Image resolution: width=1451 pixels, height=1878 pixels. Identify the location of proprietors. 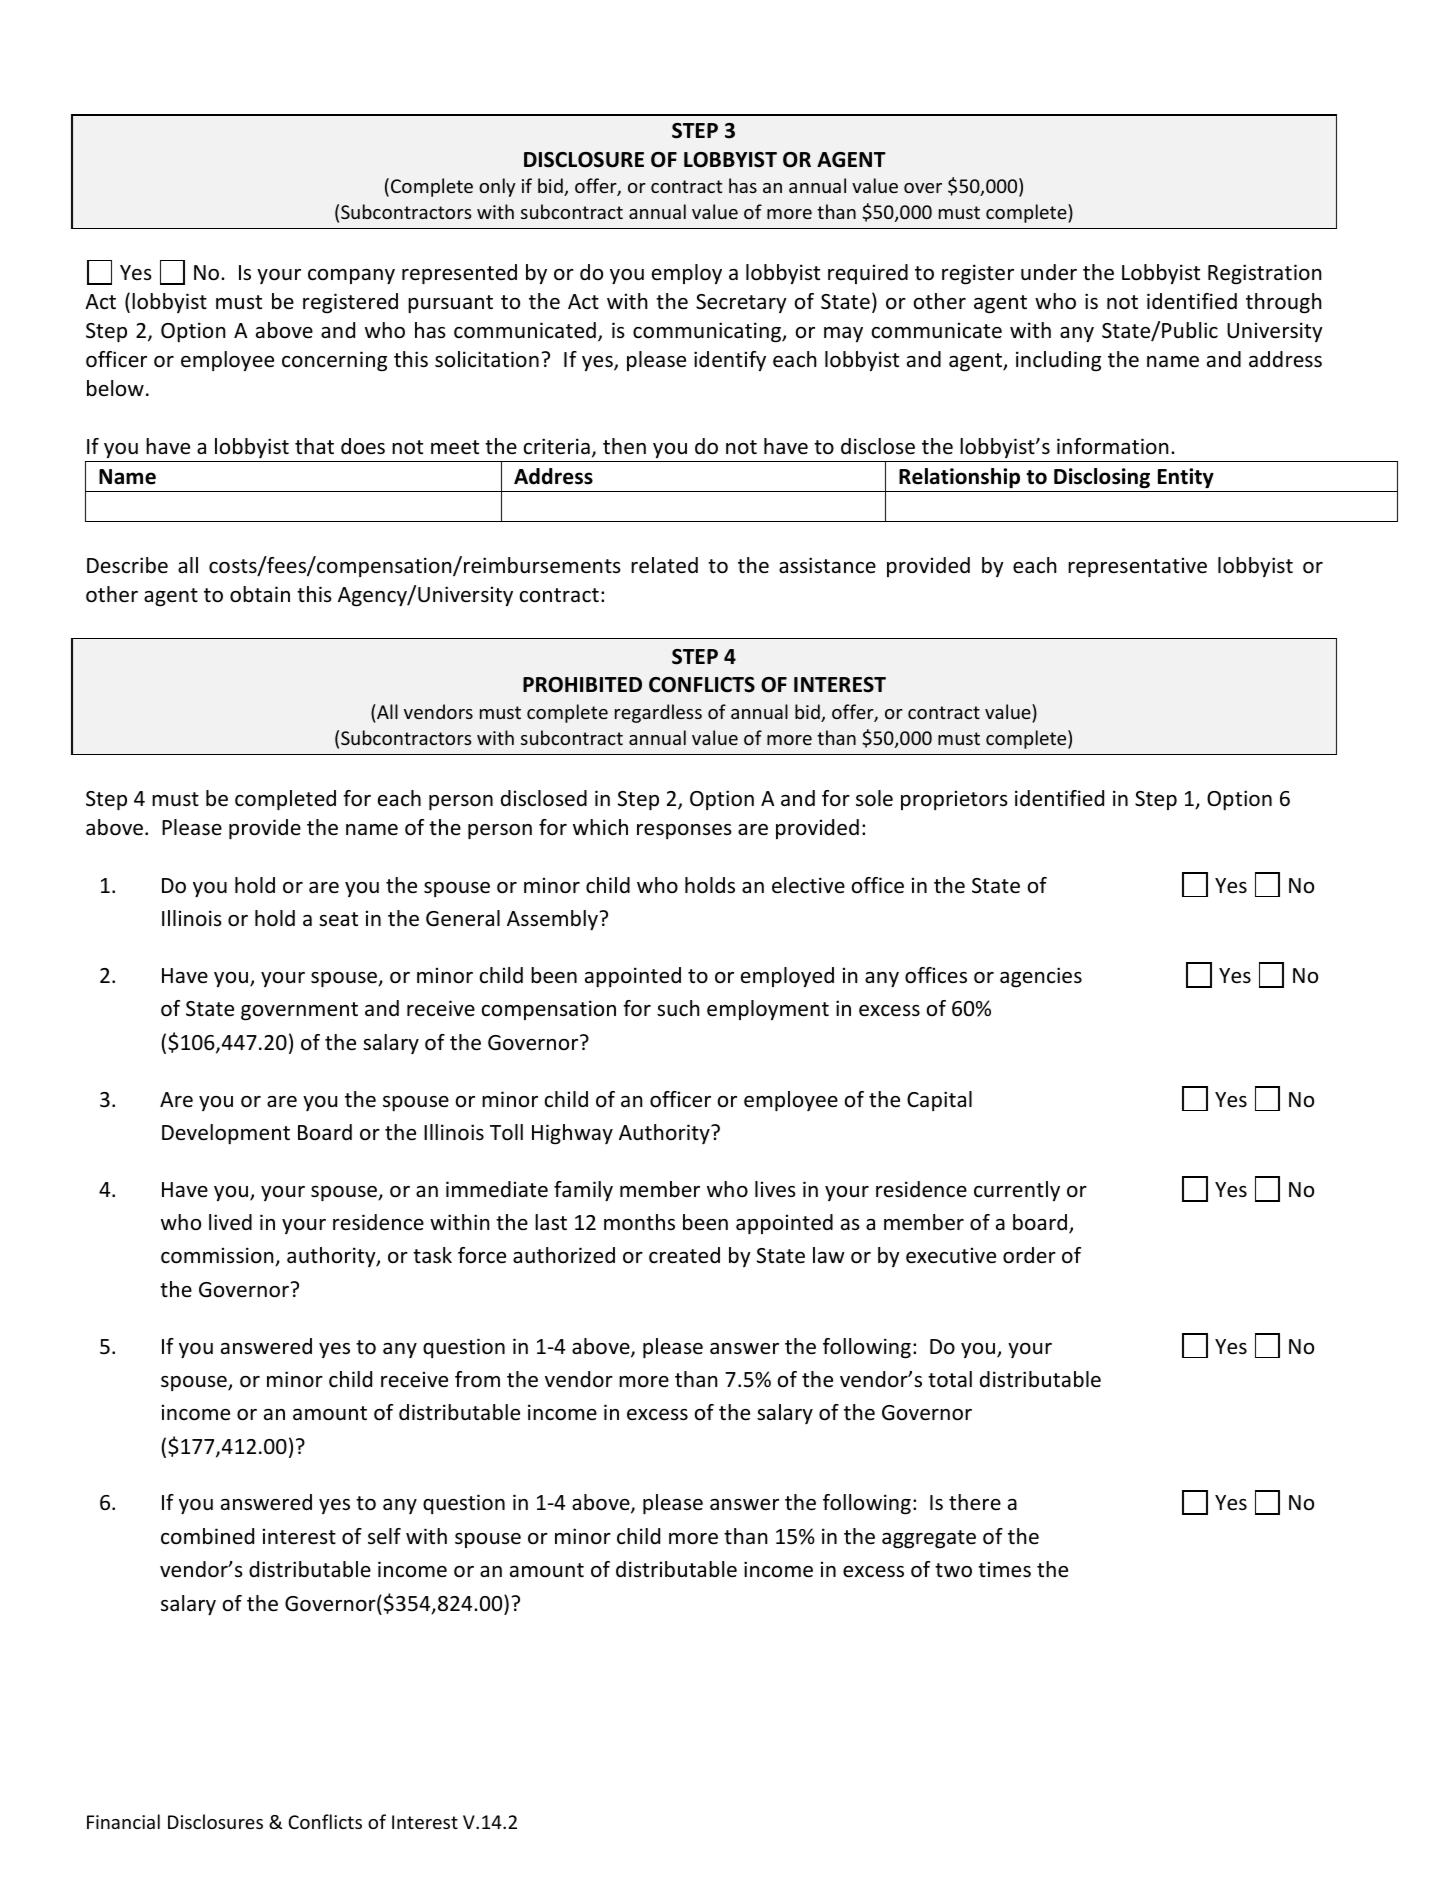
(954, 800).
